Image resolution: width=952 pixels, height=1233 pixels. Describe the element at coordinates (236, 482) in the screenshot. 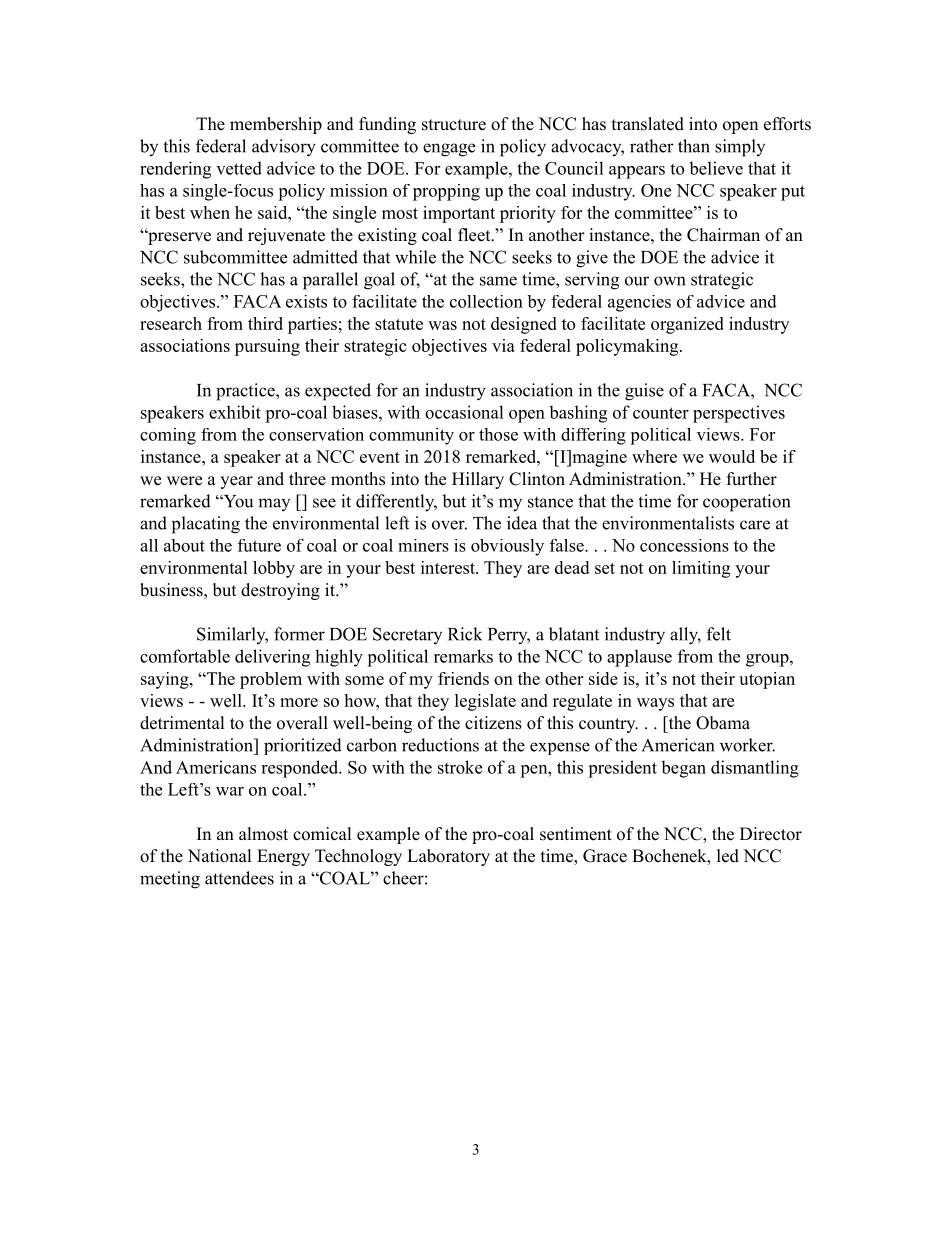

I see `year` at that location.
